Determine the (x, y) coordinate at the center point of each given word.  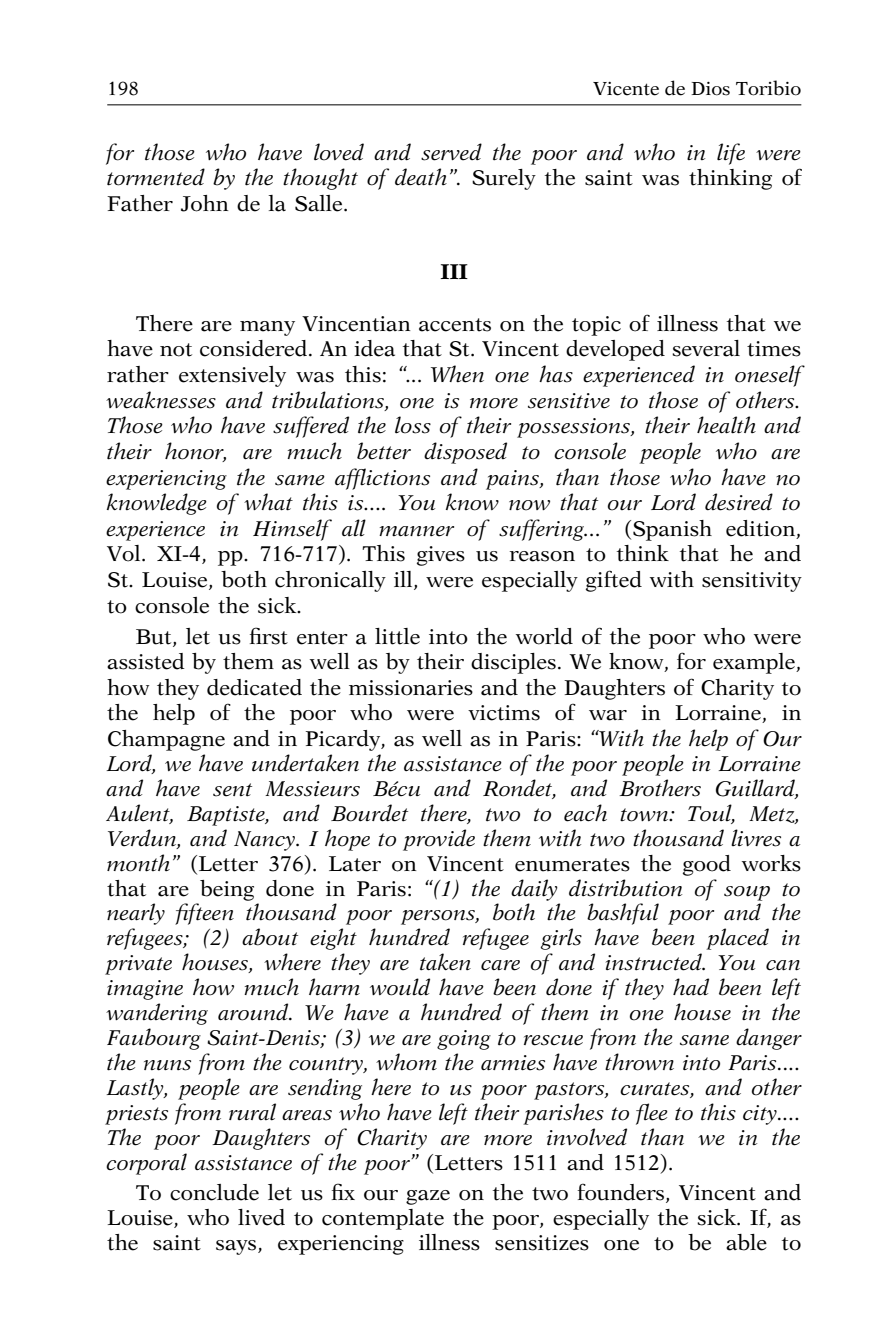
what (268, 502)
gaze (428, 1197)
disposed (465, 453)
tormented (156, 177)
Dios (710, 89)
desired (739, 502)
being (227, 890)
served (451, 152)
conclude (214, 1192)
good (707, 865)
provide (439, 840)
